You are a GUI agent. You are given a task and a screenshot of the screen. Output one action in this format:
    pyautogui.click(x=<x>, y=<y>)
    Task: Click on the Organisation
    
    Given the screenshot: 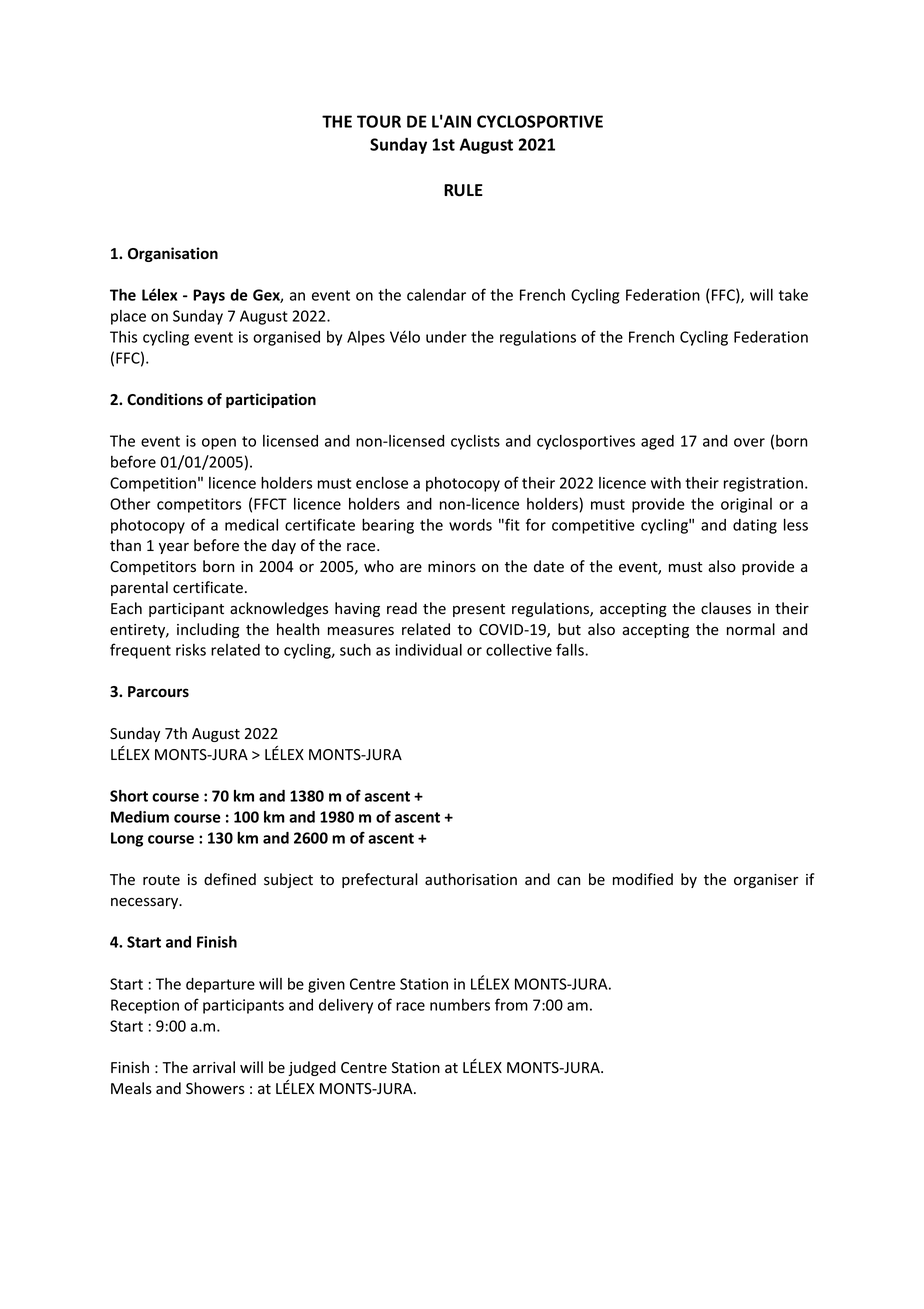 What is the action you would take?
    pyautogui.click(x=173, y=254)
